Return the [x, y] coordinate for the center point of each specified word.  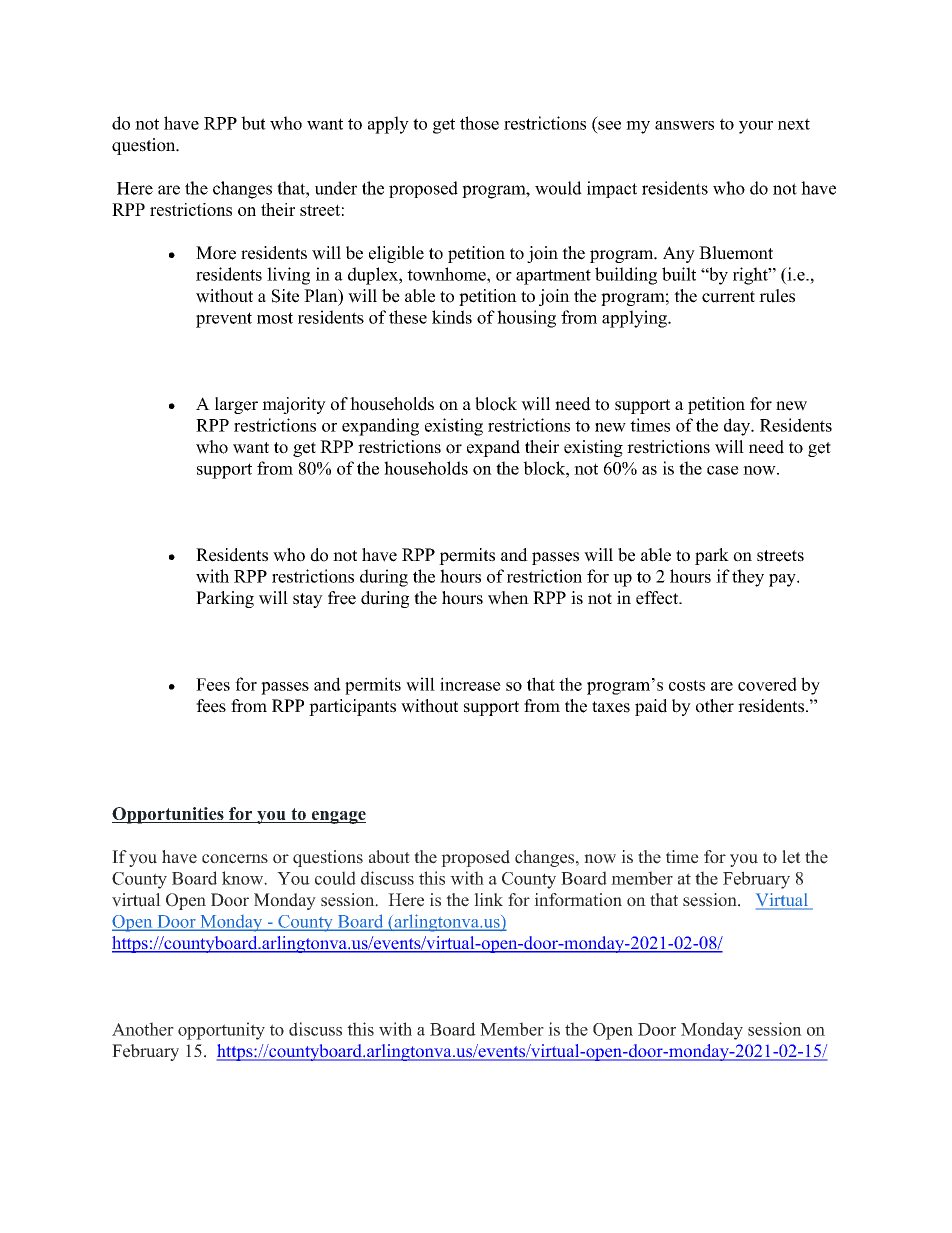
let [791, 857]
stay [308, 600]
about [389, 857]
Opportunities [169, 815]
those [479, 123]
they [748, 578]
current [728, 297]
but [253, 123]
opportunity [221, 1031]
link [488, 899]
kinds [452, 317]
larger [236, 405]
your [756, 127]
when [508, 598]
